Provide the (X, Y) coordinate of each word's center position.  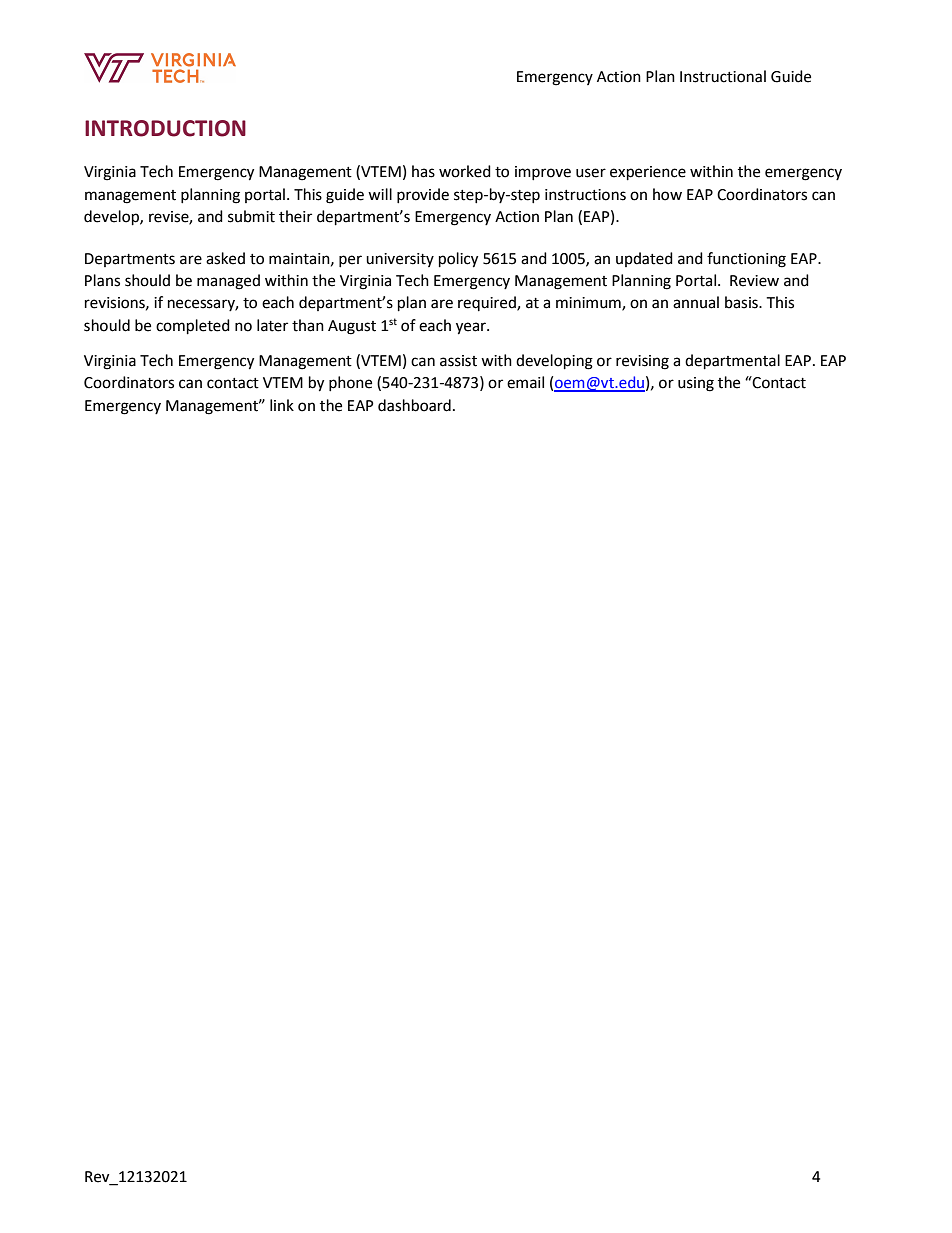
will (380, 194)
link (282, 405)
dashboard (414, 405)
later (272, 325)
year (472, 328)
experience (648, 173)
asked (225, 258)
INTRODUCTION (165, 128)
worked (465, 171)
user (591, 173)
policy (458, 260)
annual (696, 302)
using (696, 384)
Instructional (723, 76)
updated (644, 259)
